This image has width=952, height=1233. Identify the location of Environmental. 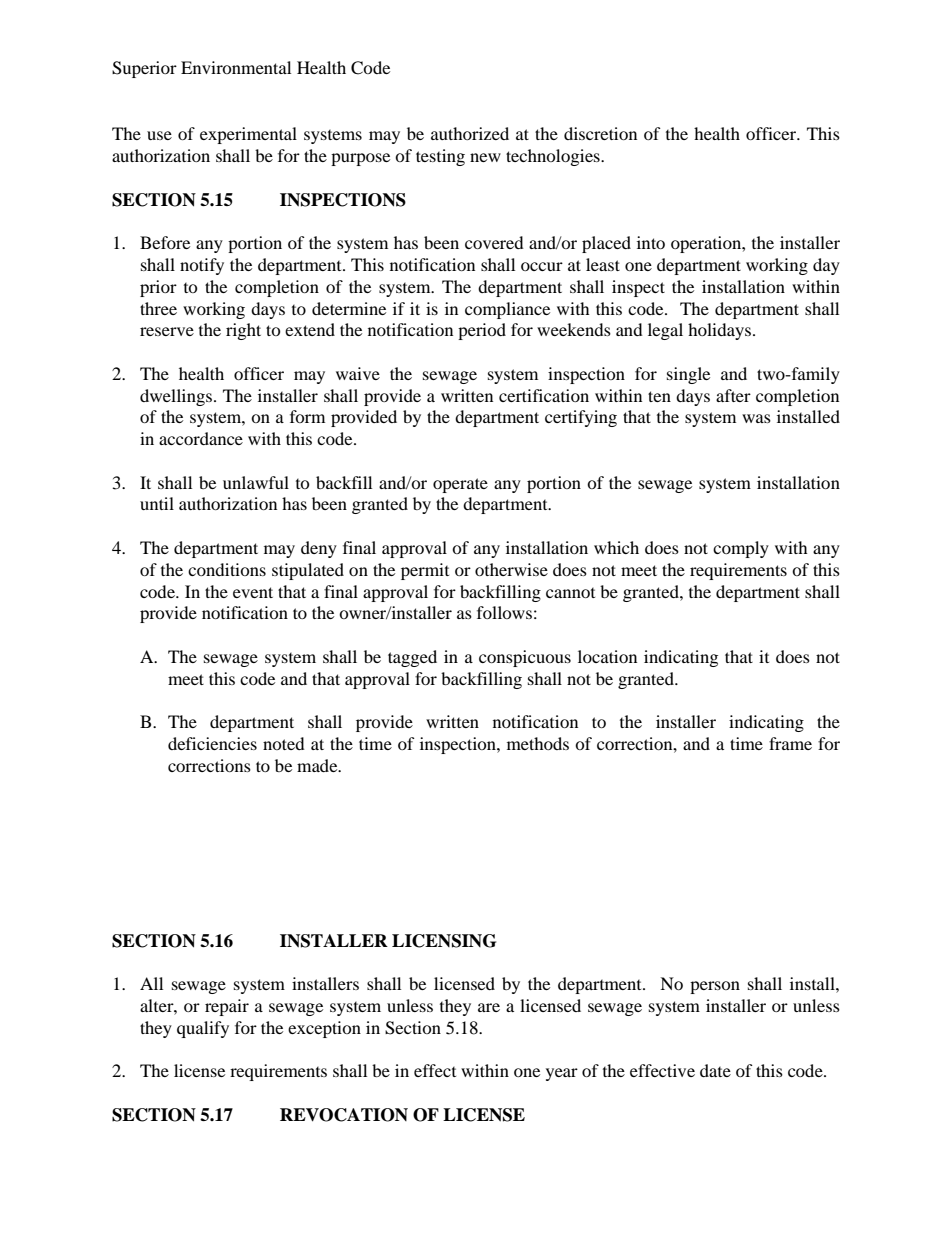
(236, 67).
